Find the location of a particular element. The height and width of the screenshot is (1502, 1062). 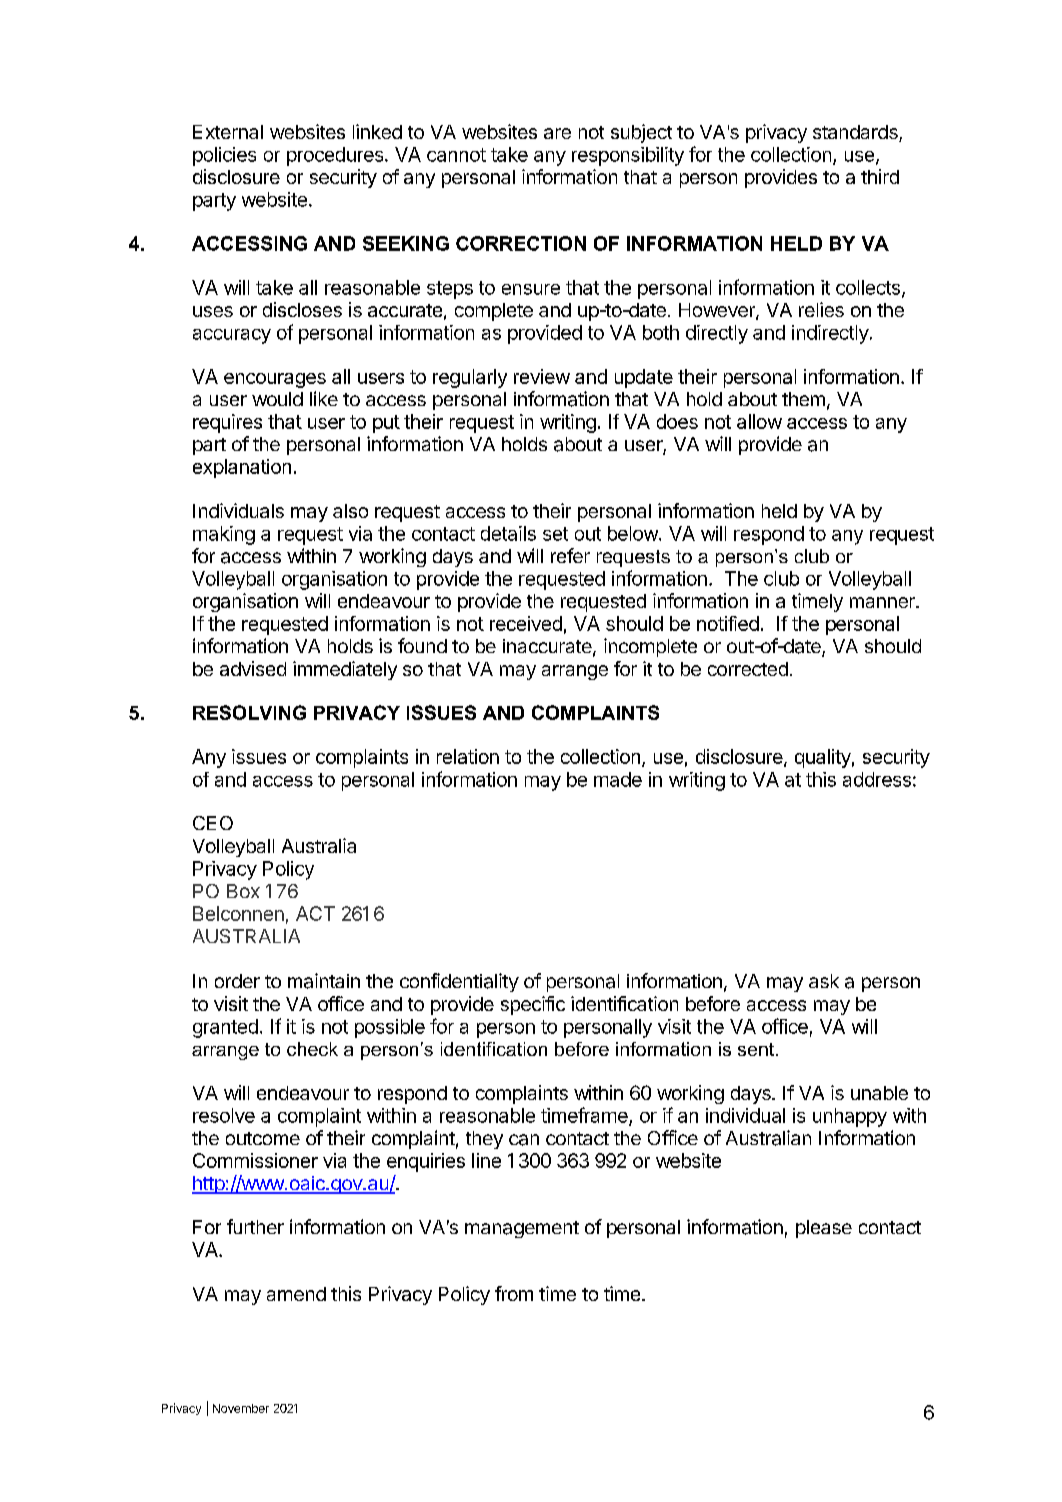

are is located at coordinates (557, 133).
